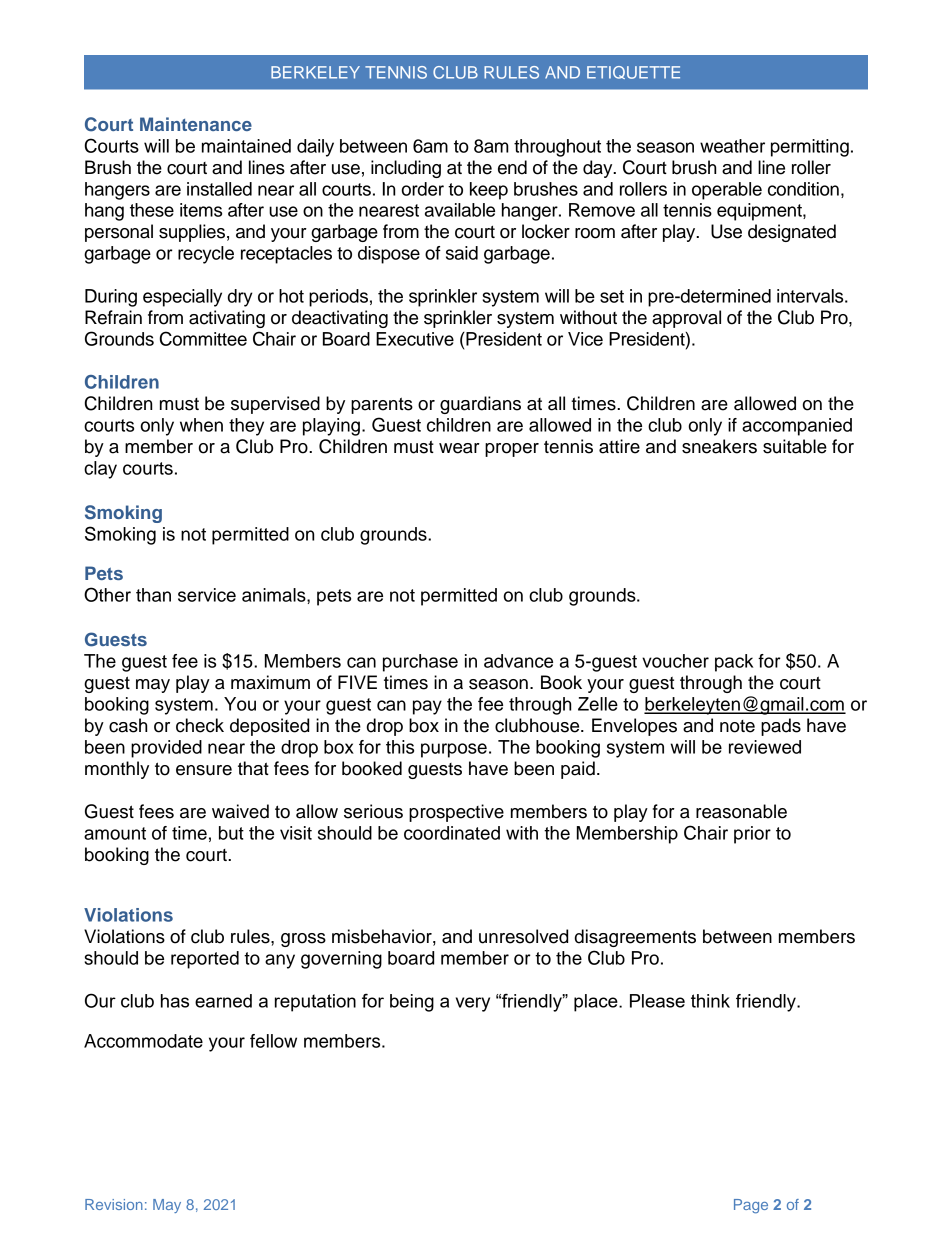  What do you see at coordinates (114, 1204) in the page?
I see `Revision` at bounding box center [114, 1204].
